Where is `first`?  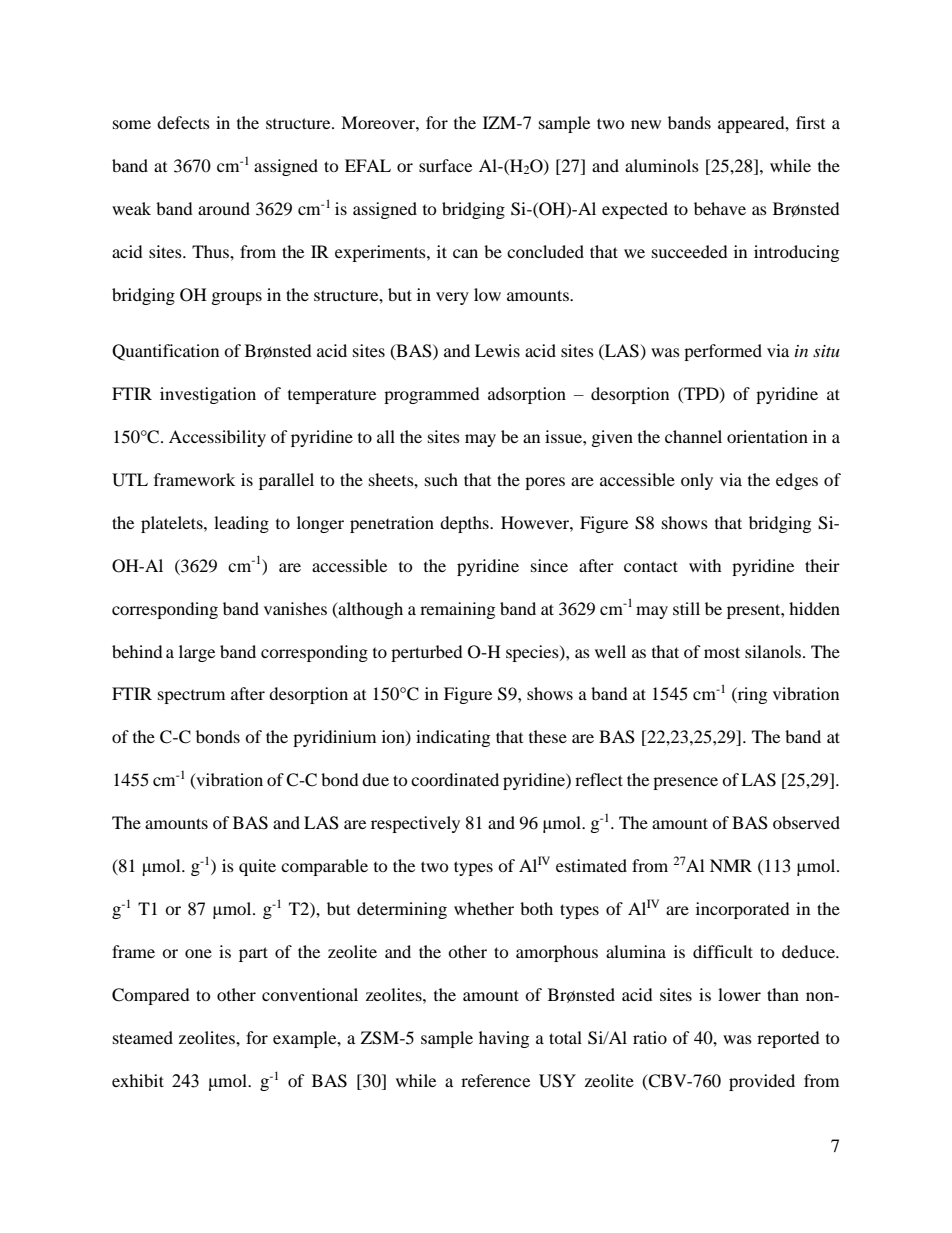 first is located at coordinates (810, 122).
